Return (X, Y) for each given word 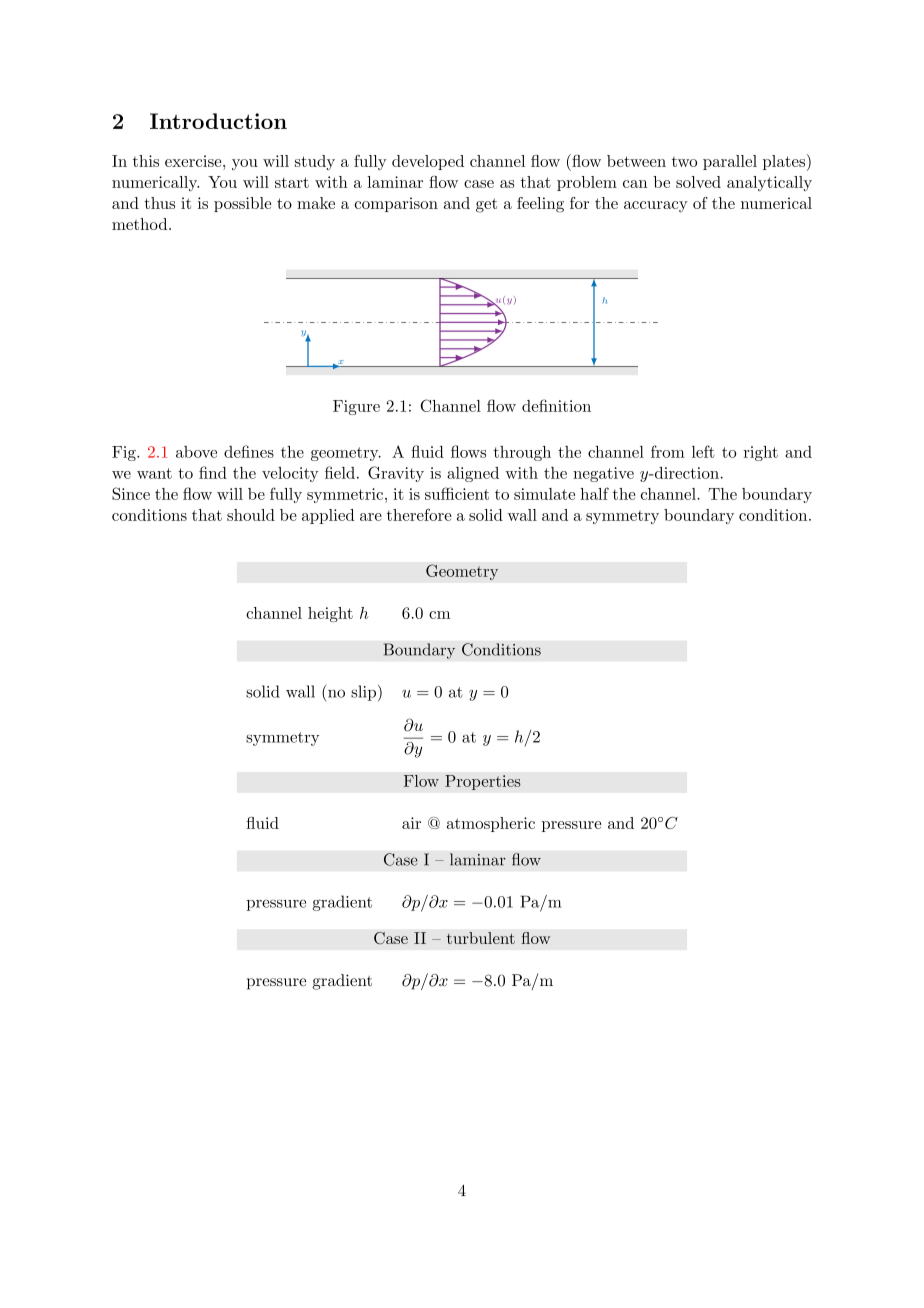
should (251, 515)
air (411, 823)
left (703, 451)
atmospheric (491, 824)
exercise (194, 161)
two (684, 162)
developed (428, 162)
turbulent (481, 938)
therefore (419, 514)
